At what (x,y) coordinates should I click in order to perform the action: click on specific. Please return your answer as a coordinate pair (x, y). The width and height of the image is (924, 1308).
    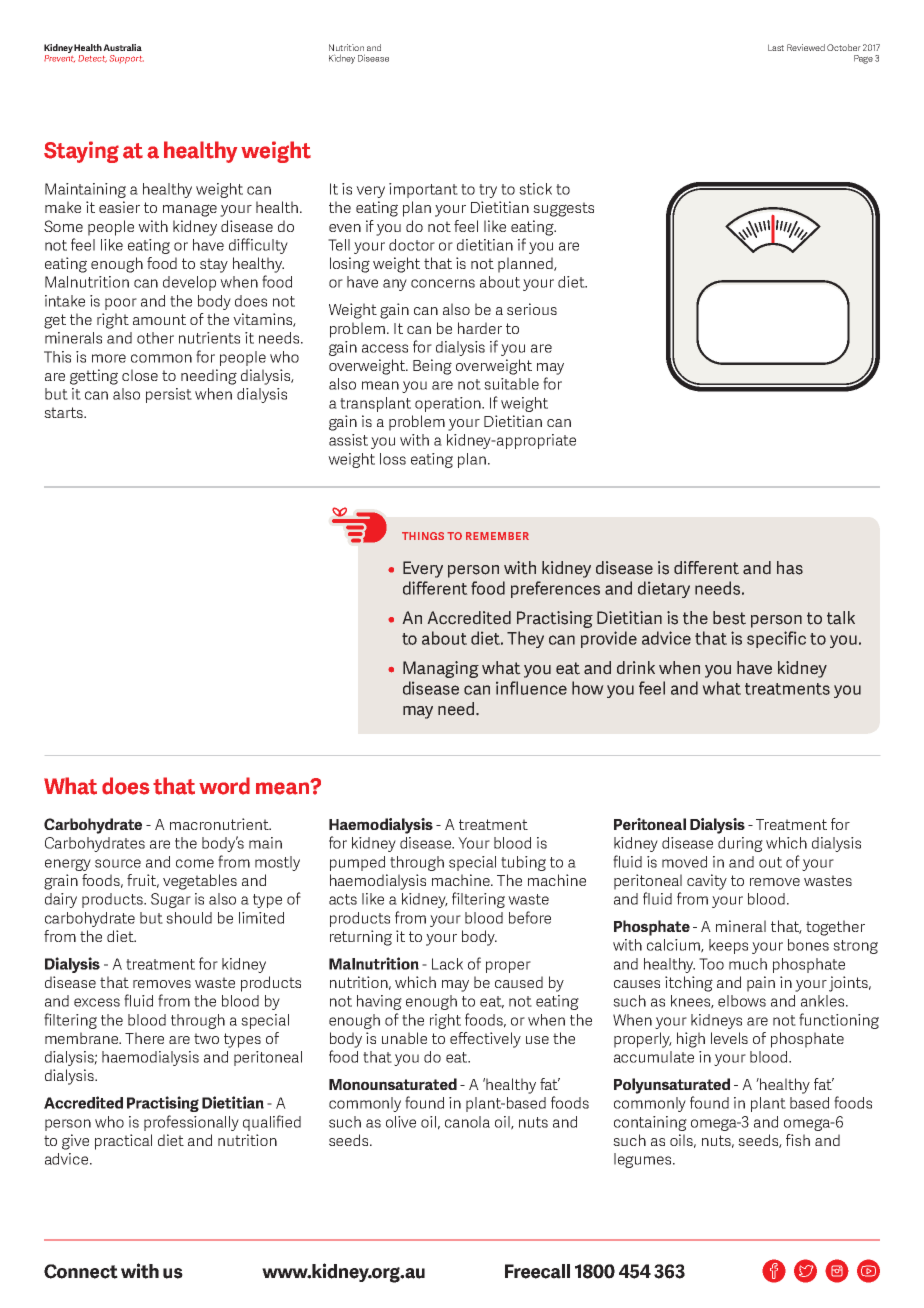
    Looking at the image, I should click on (776, 639).
